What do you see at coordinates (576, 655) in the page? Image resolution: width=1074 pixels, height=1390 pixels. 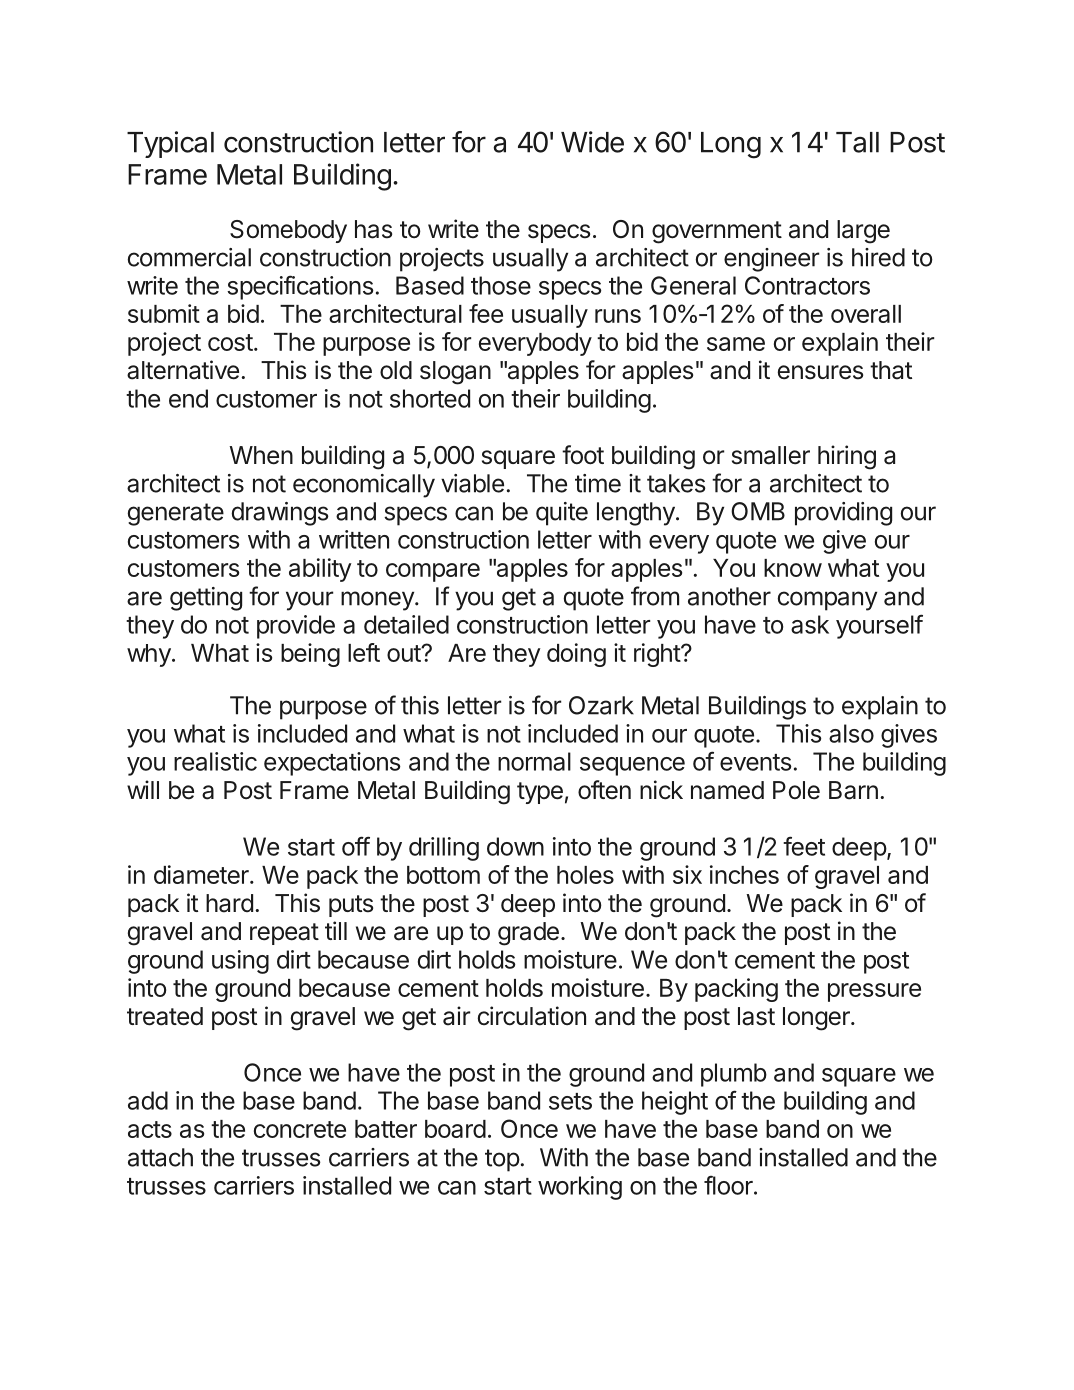 I see `doing` at bounding box center [576, 655].
